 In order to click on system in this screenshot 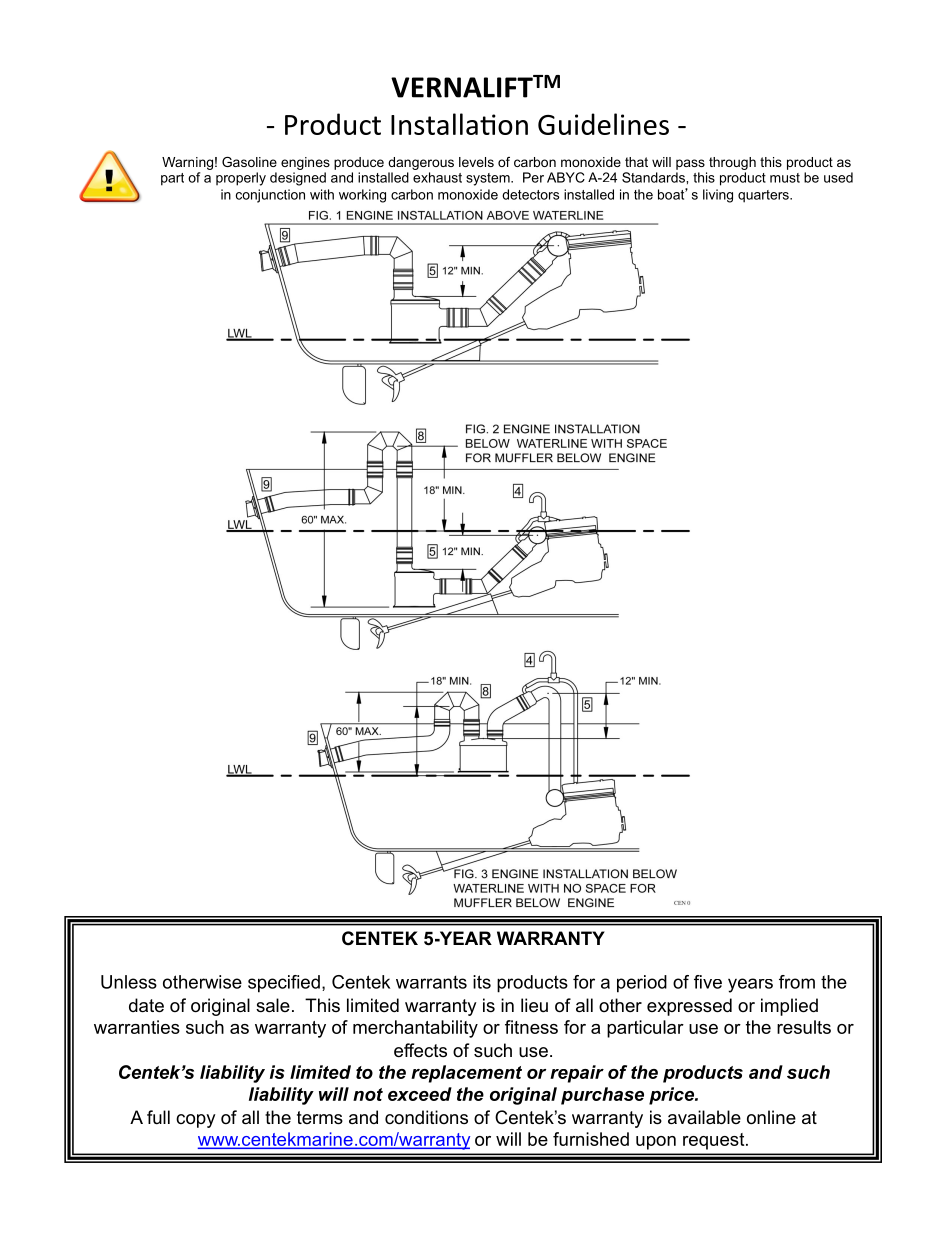, I will do `click(489, 179)`.
